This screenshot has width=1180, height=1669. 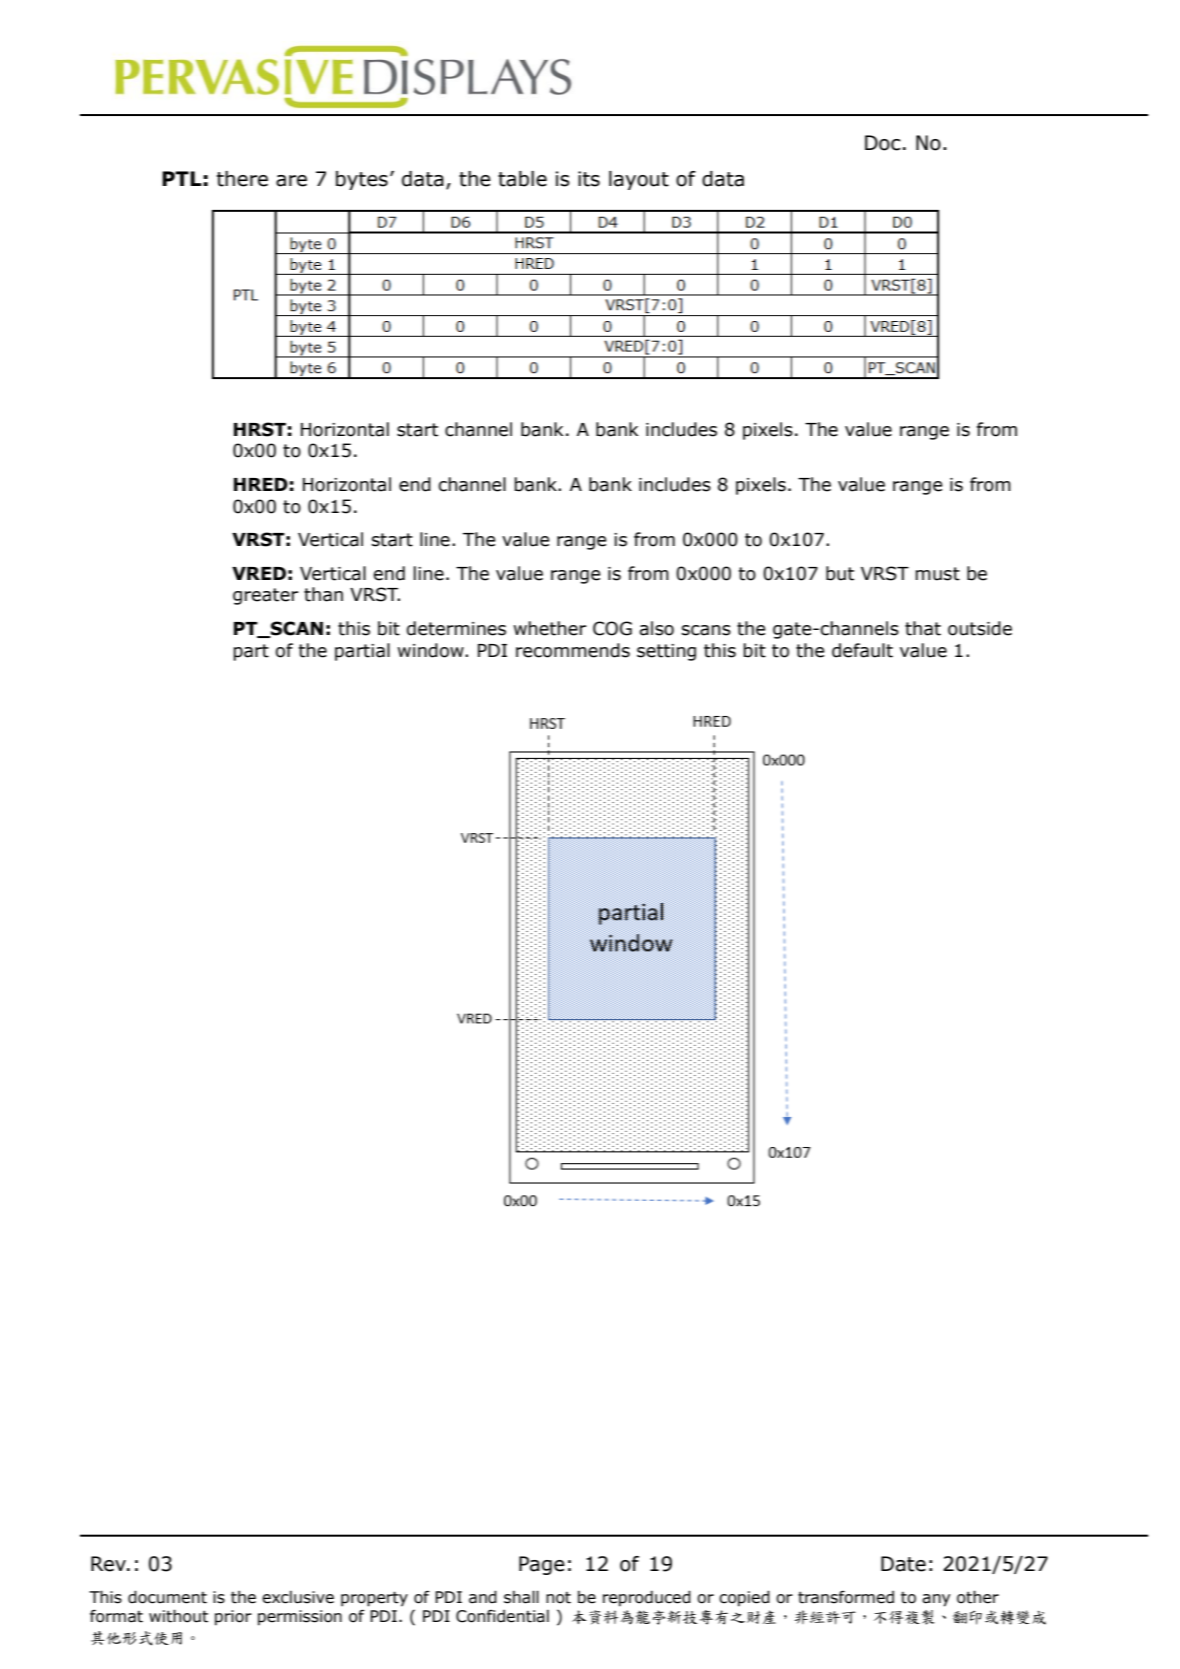 I want to click on default, so click(x=862, y=650).
